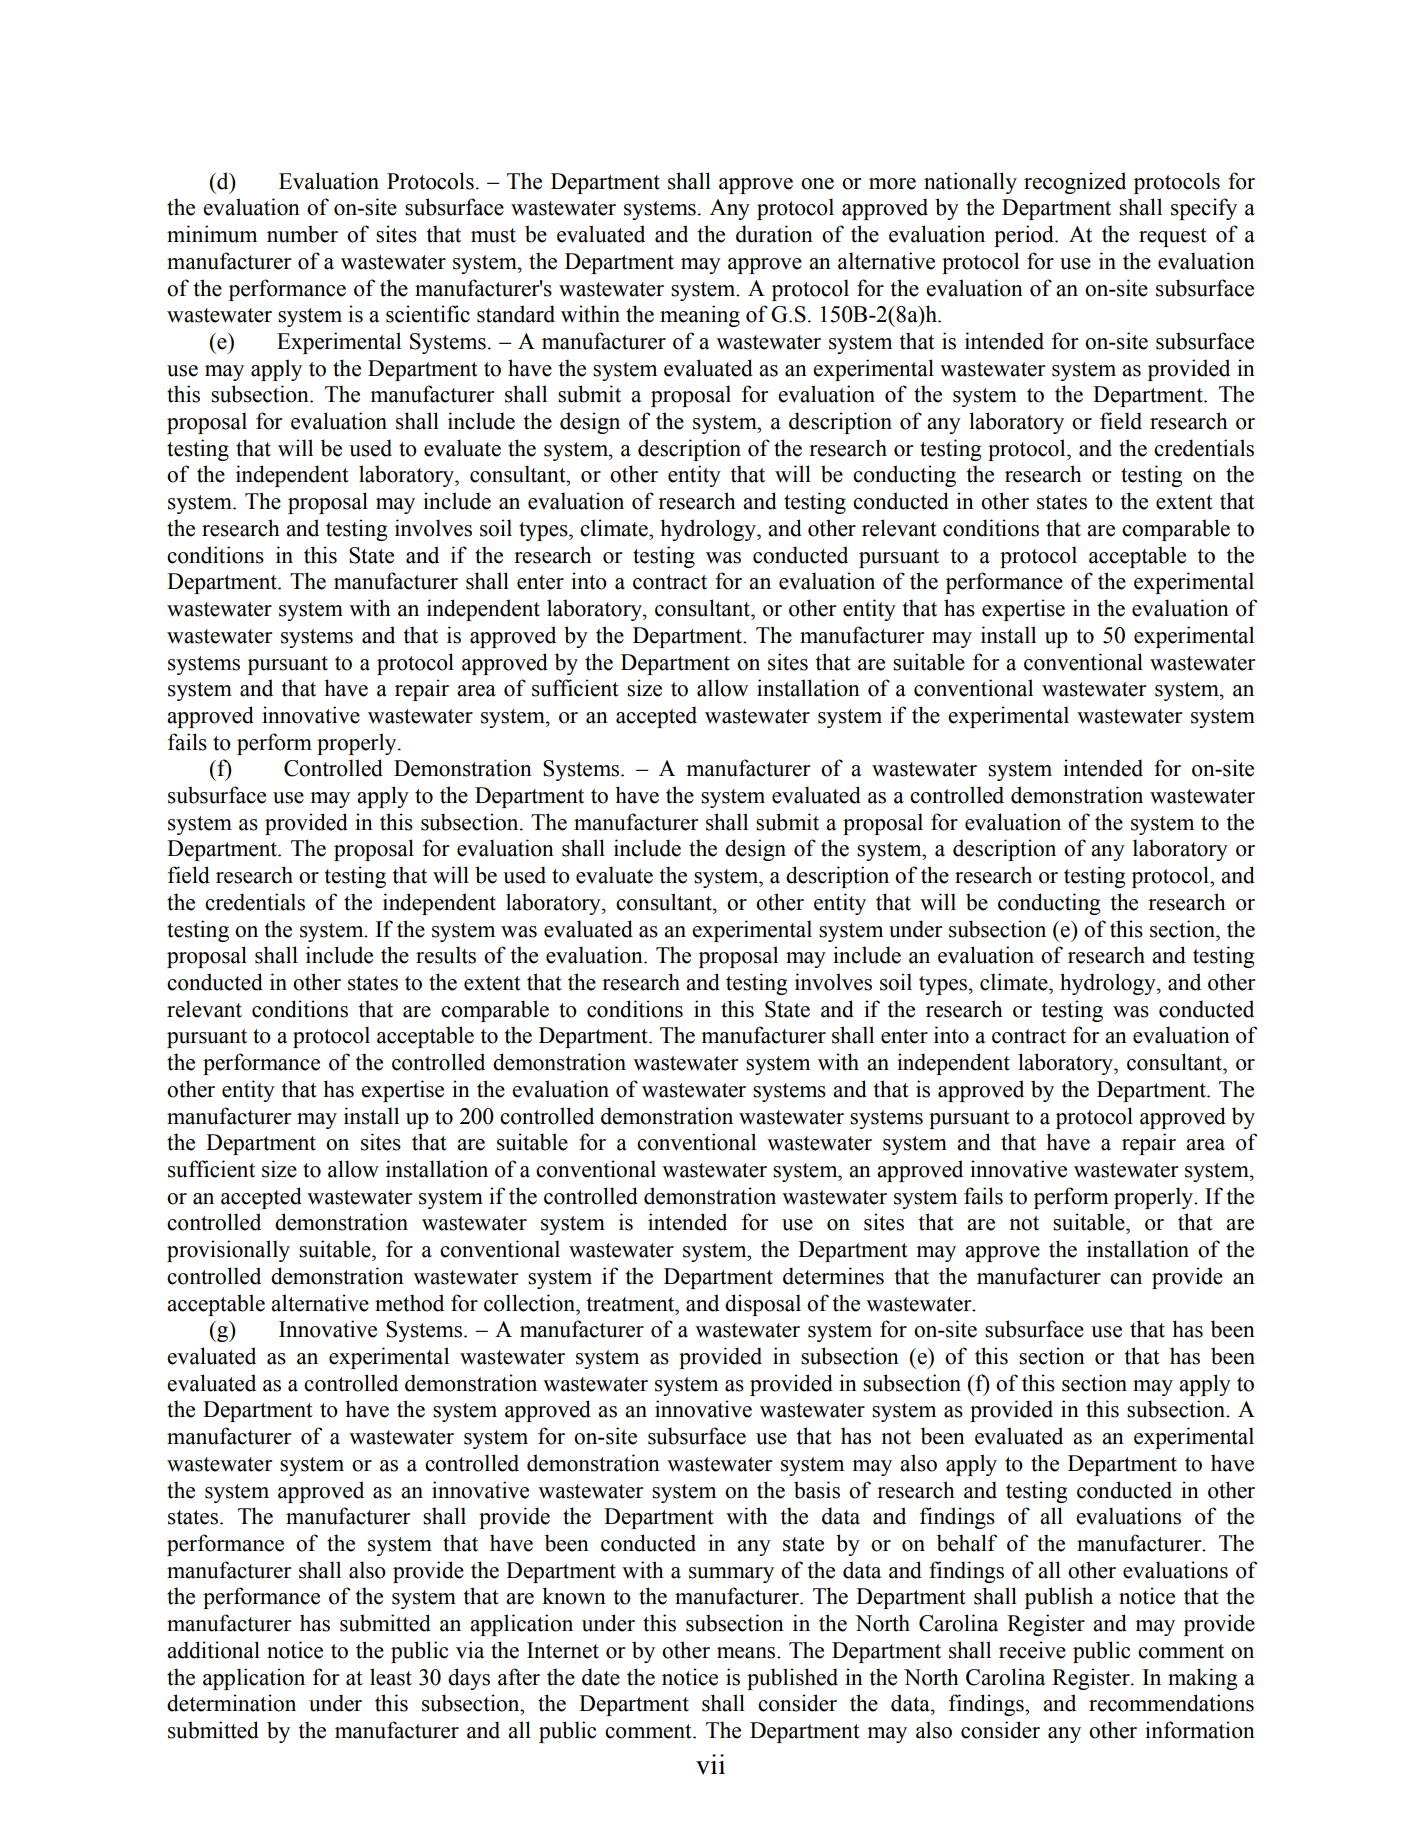  I want to click on can, so click(1126, 1279).
